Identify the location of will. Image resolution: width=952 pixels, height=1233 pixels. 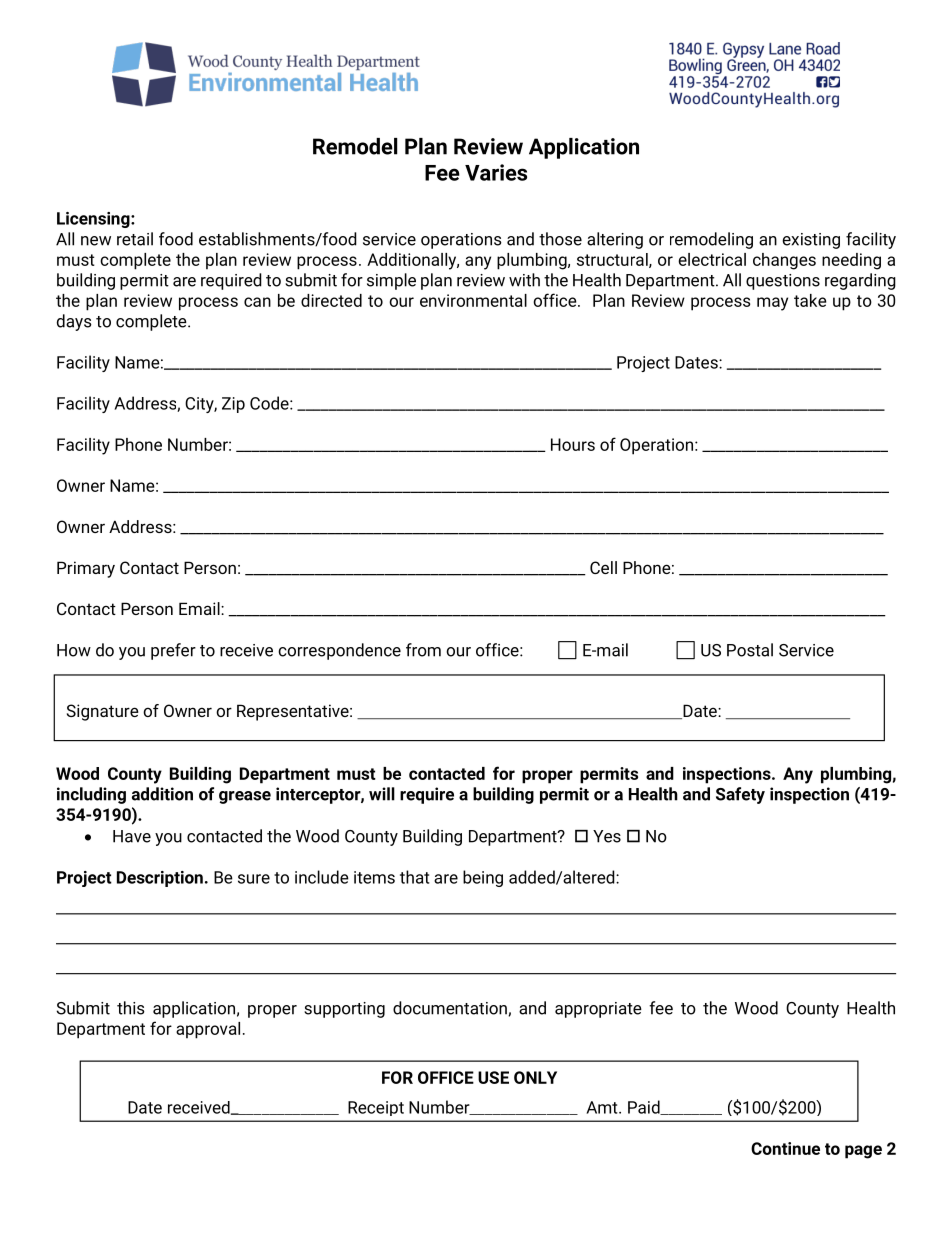
(382, 794).
